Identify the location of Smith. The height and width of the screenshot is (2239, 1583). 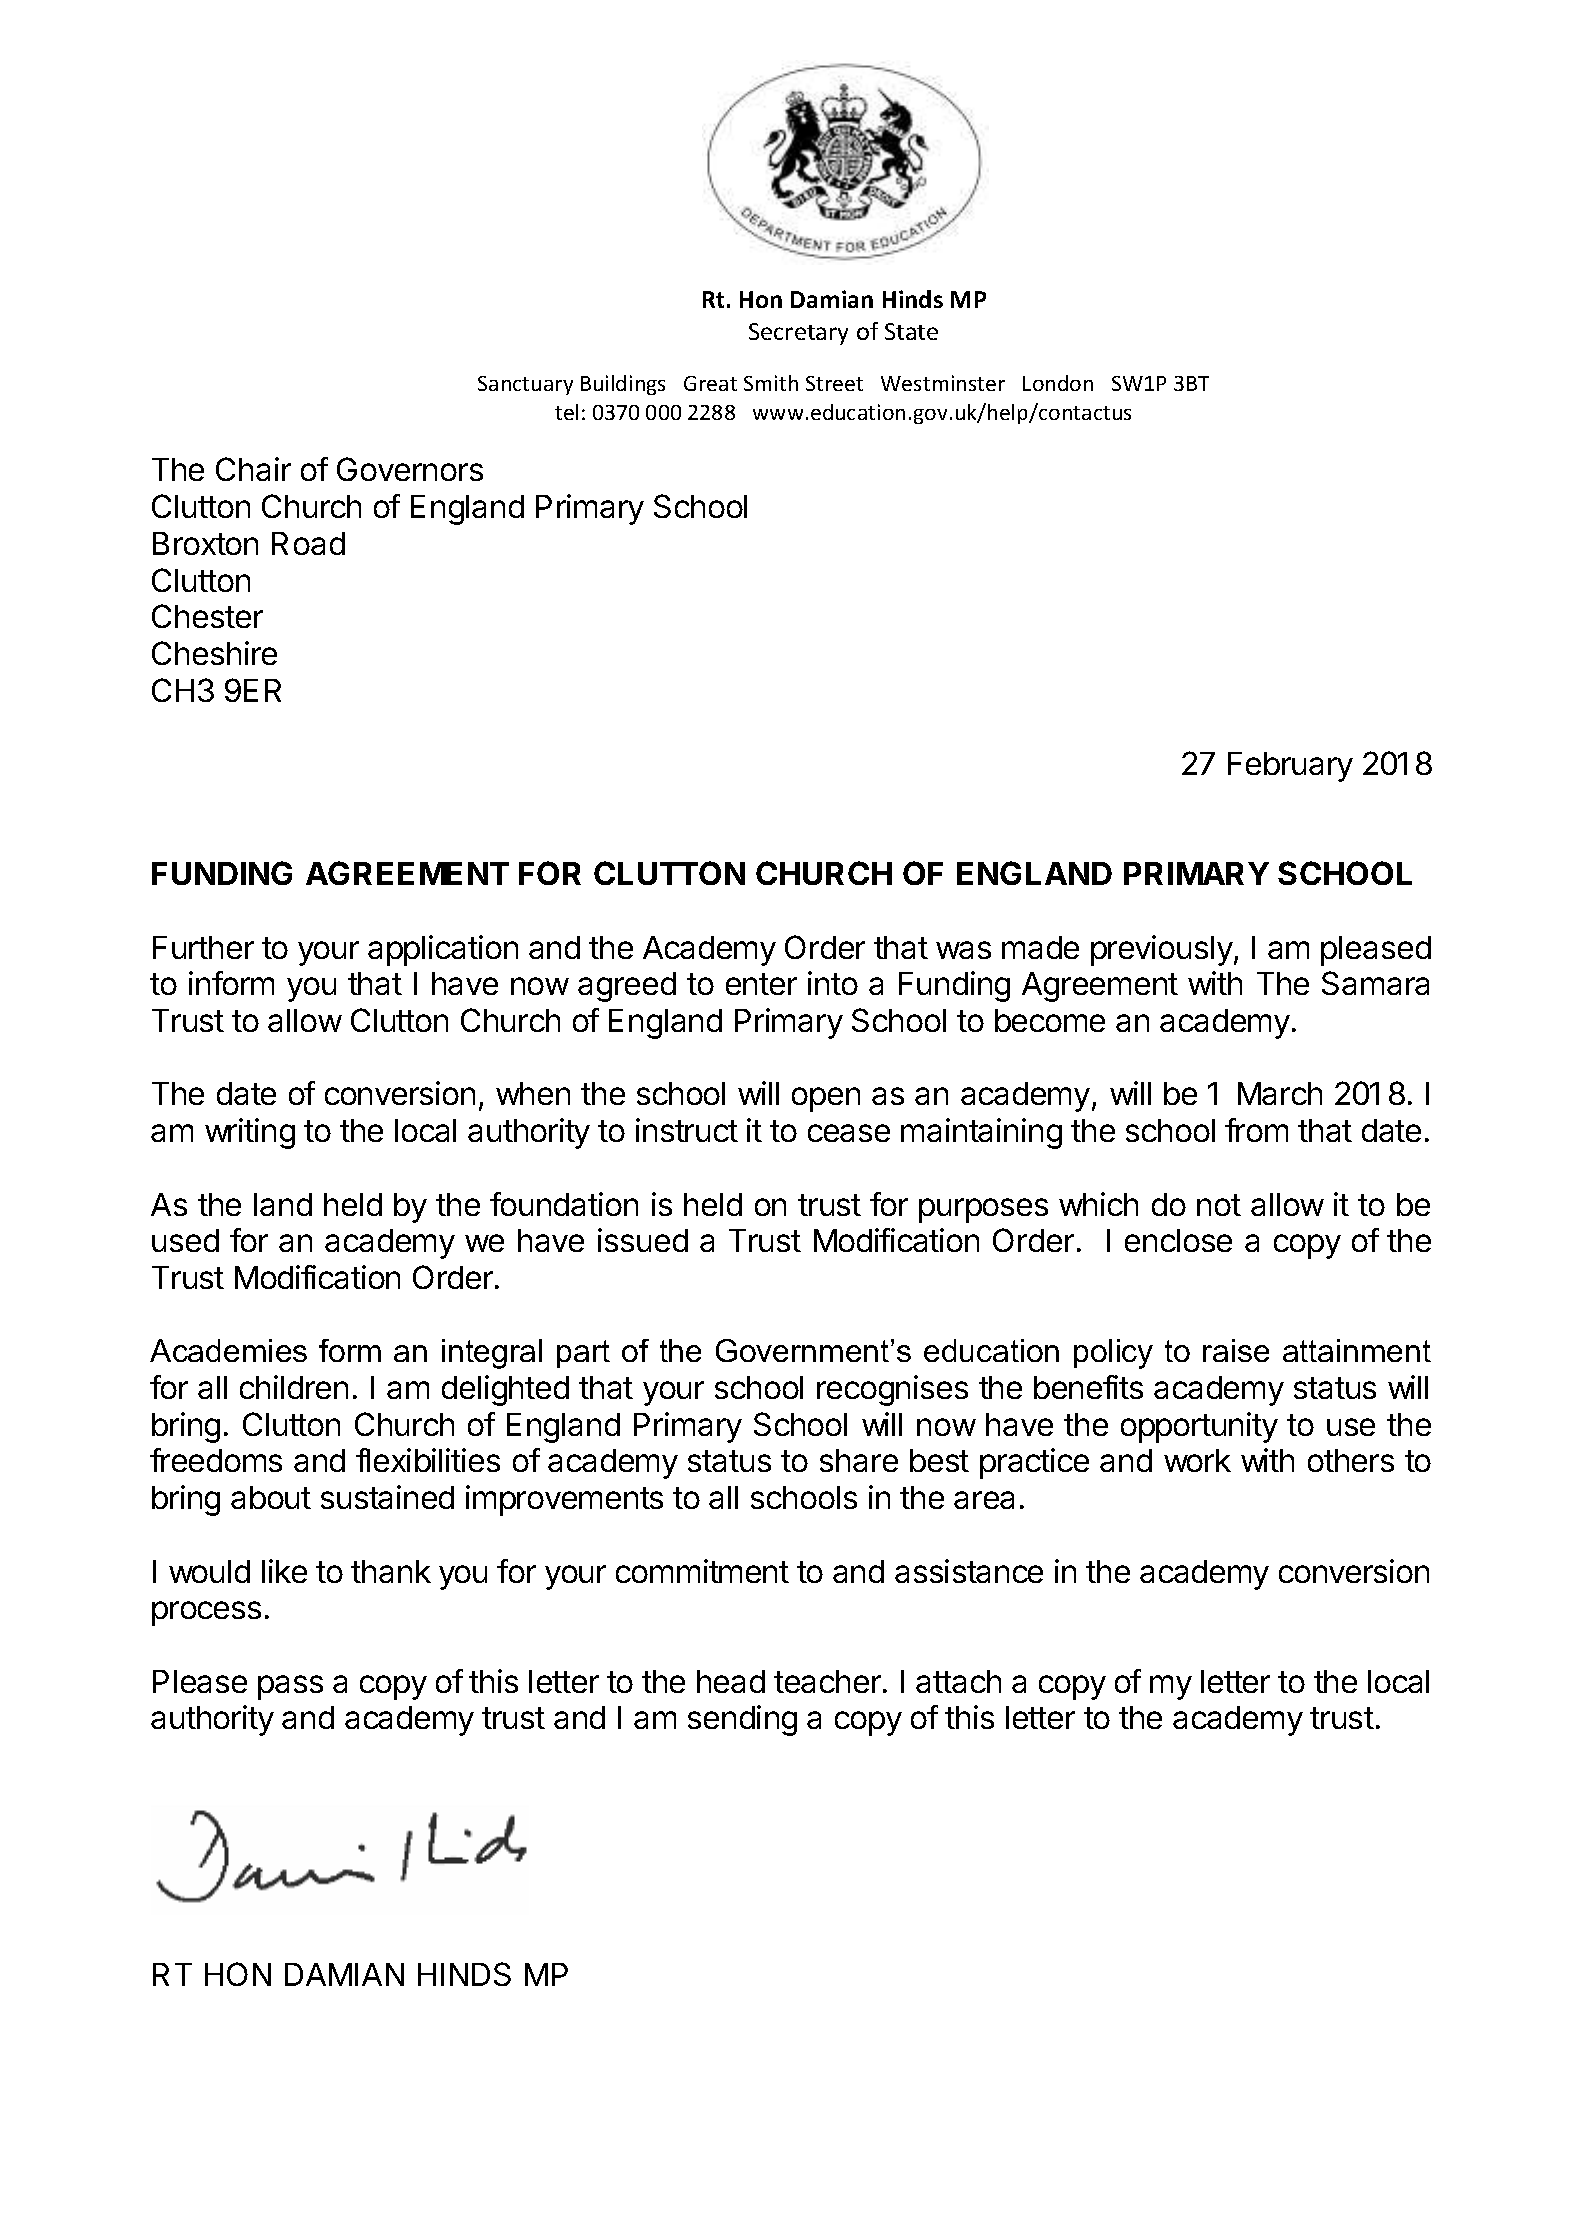
(771, 383).
